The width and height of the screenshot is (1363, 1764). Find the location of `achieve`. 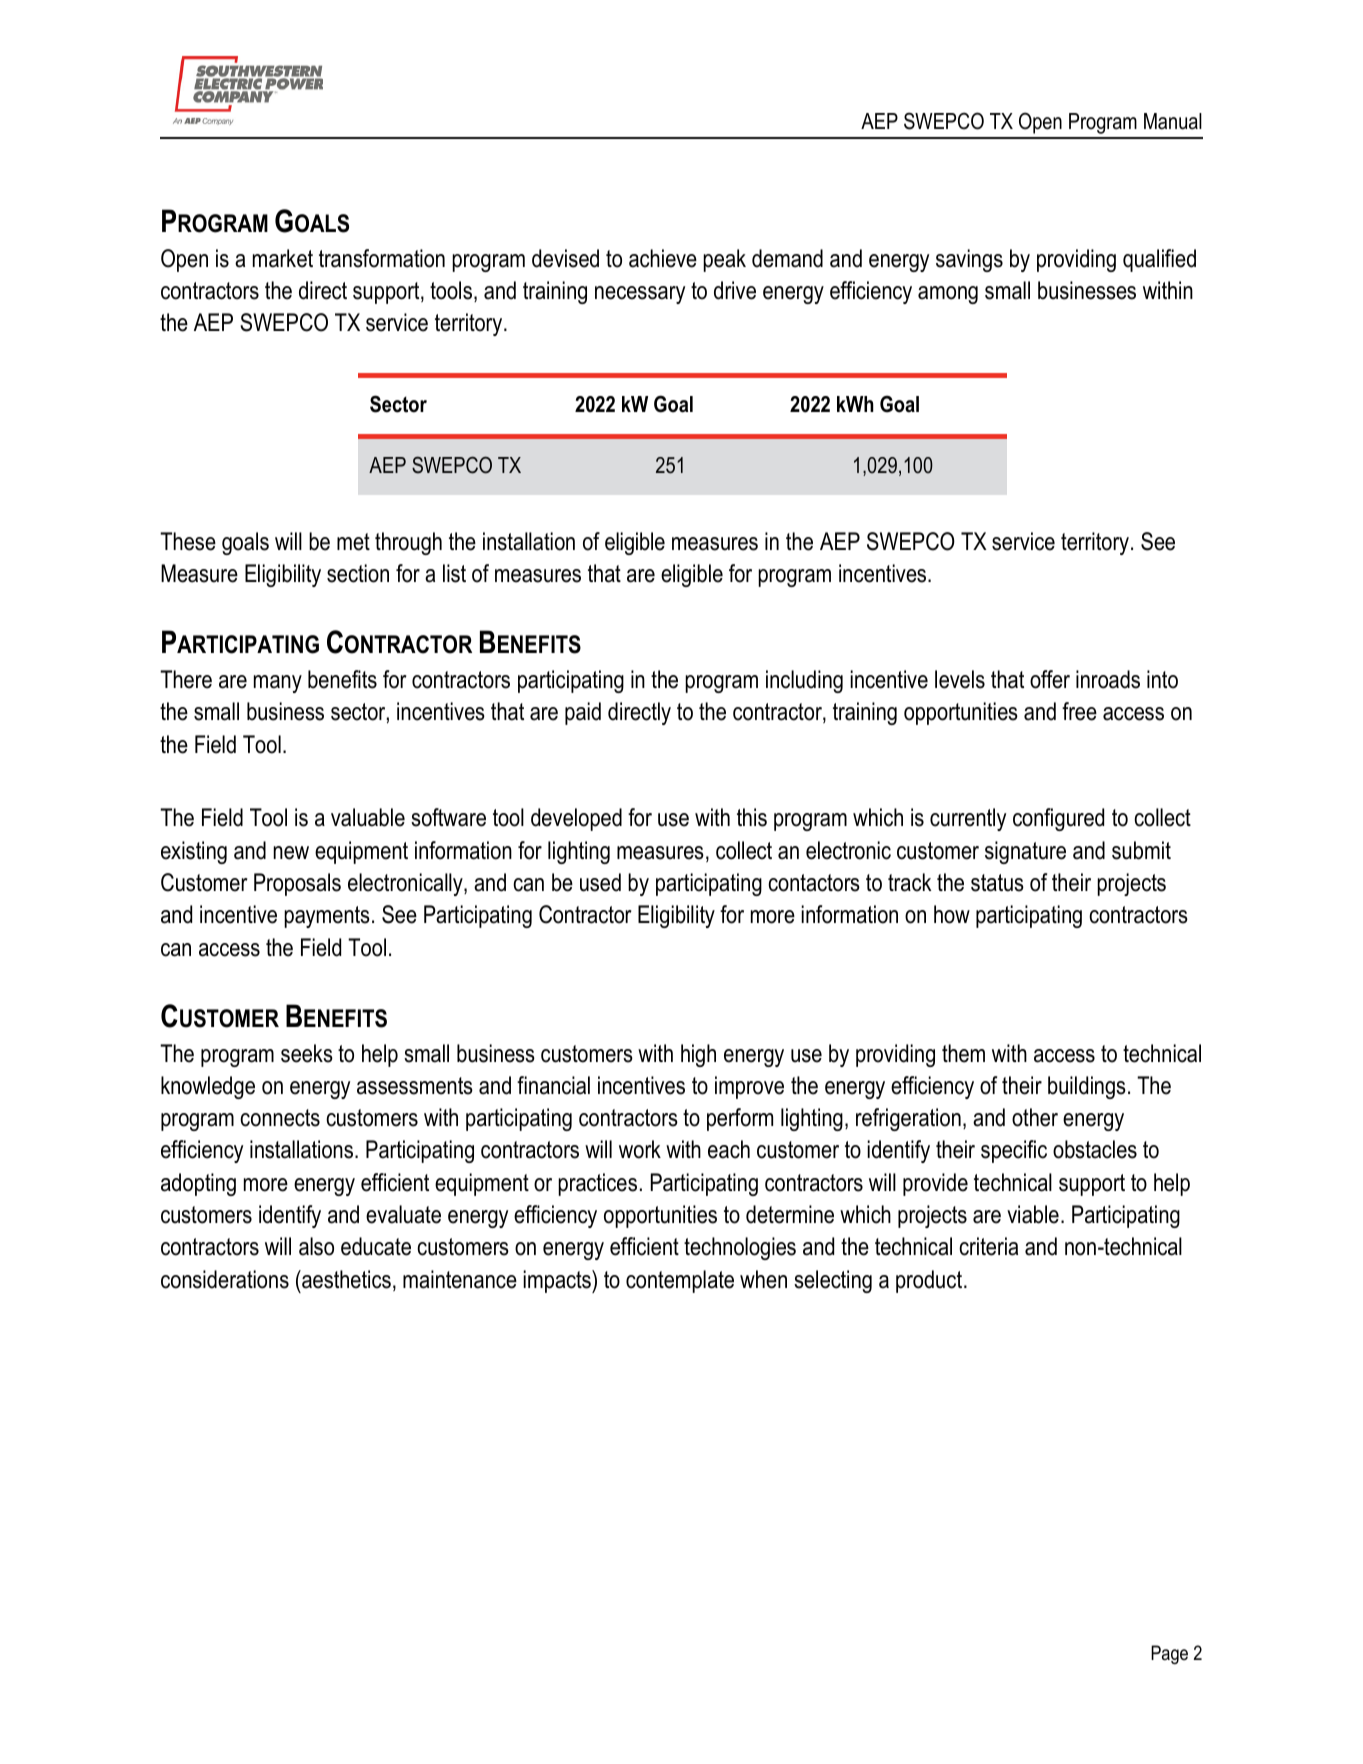

achieve is located at coordinates (663, 258).
